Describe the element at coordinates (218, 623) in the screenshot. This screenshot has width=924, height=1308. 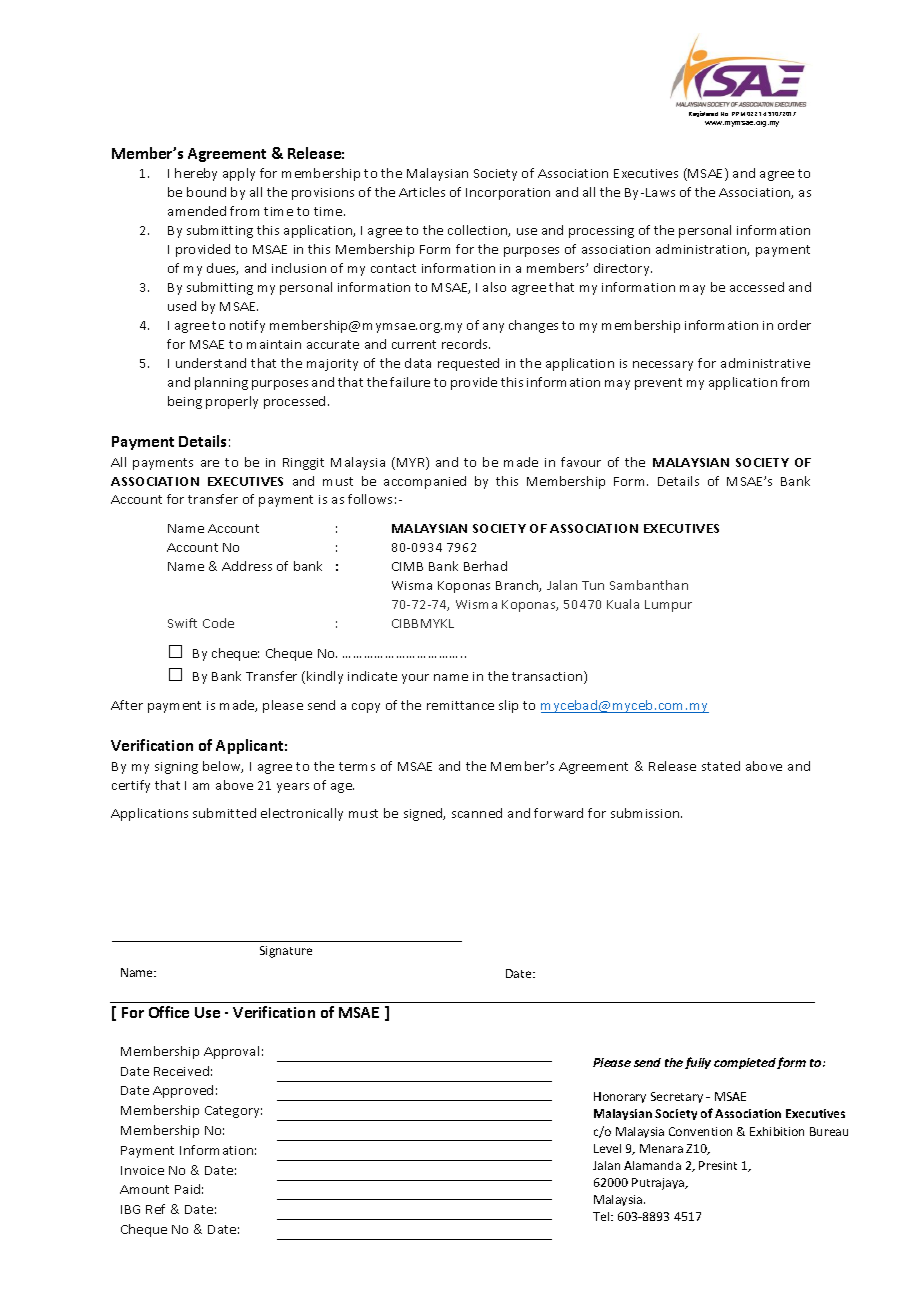
I see `Code` at that location.
